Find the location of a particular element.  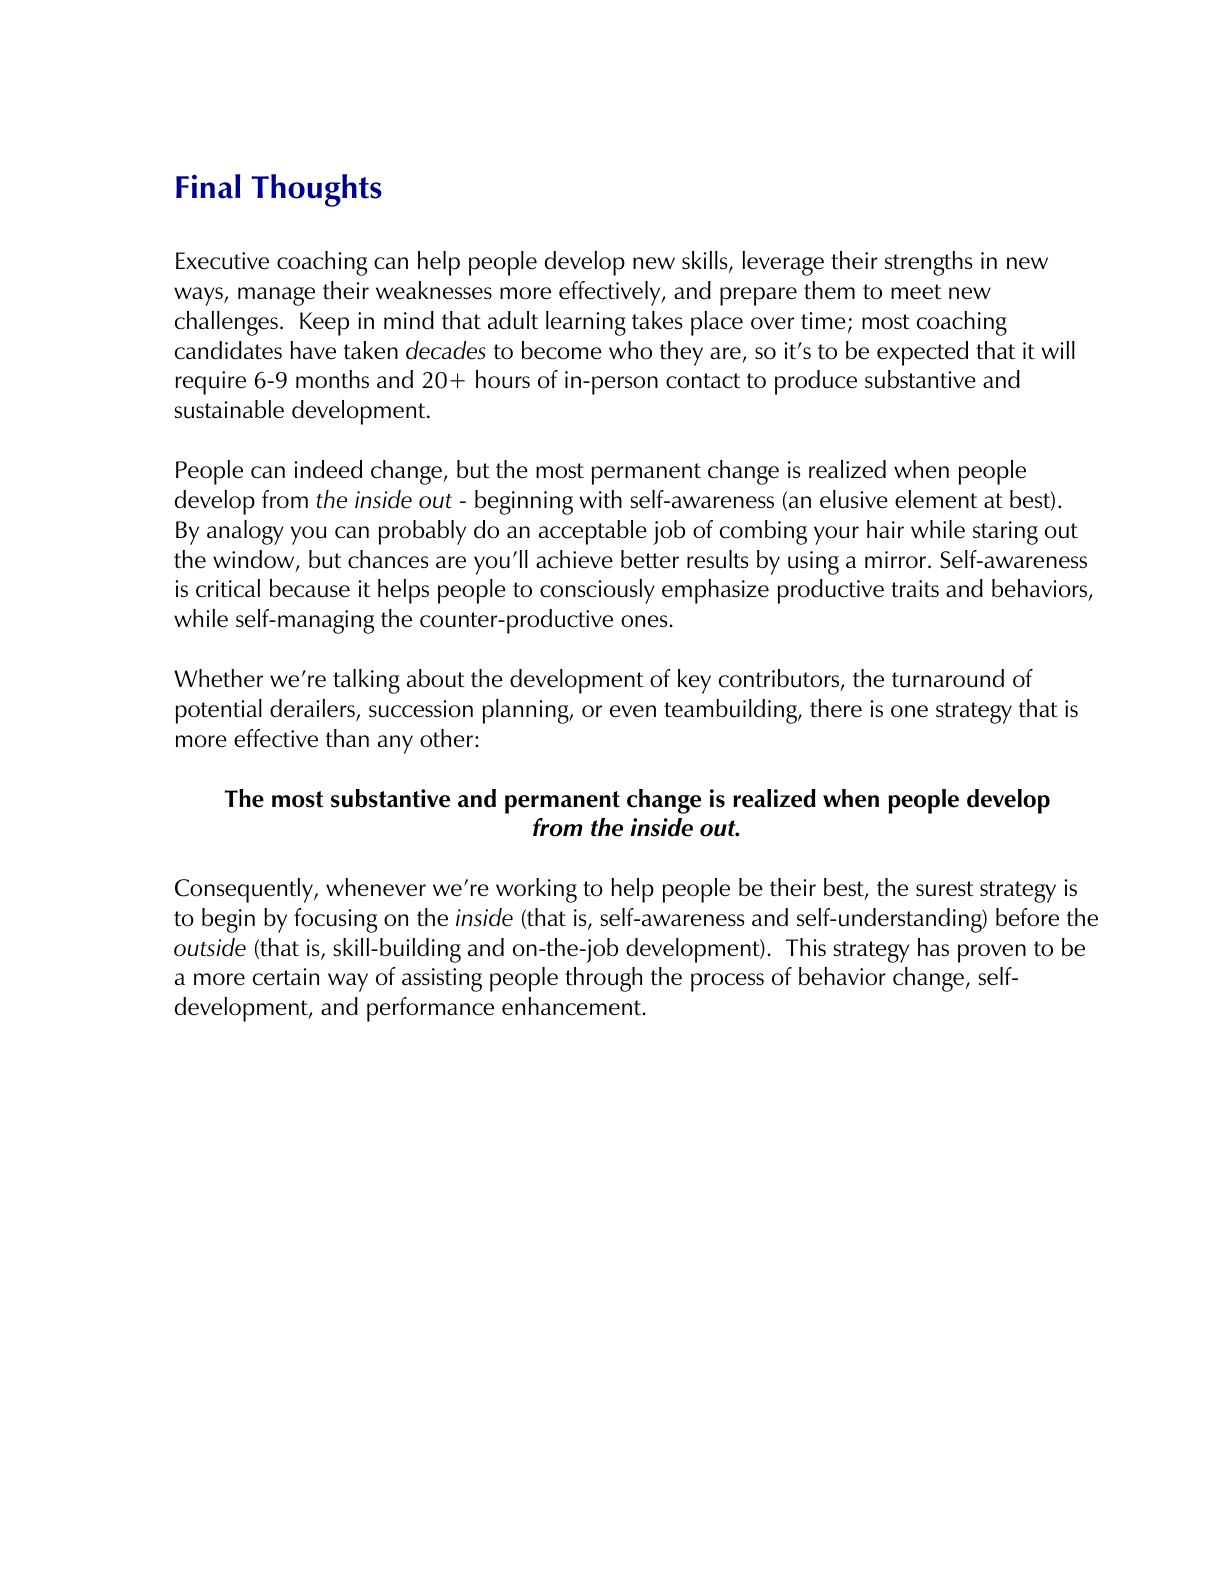

contact is located at coordinates (703, 381).
